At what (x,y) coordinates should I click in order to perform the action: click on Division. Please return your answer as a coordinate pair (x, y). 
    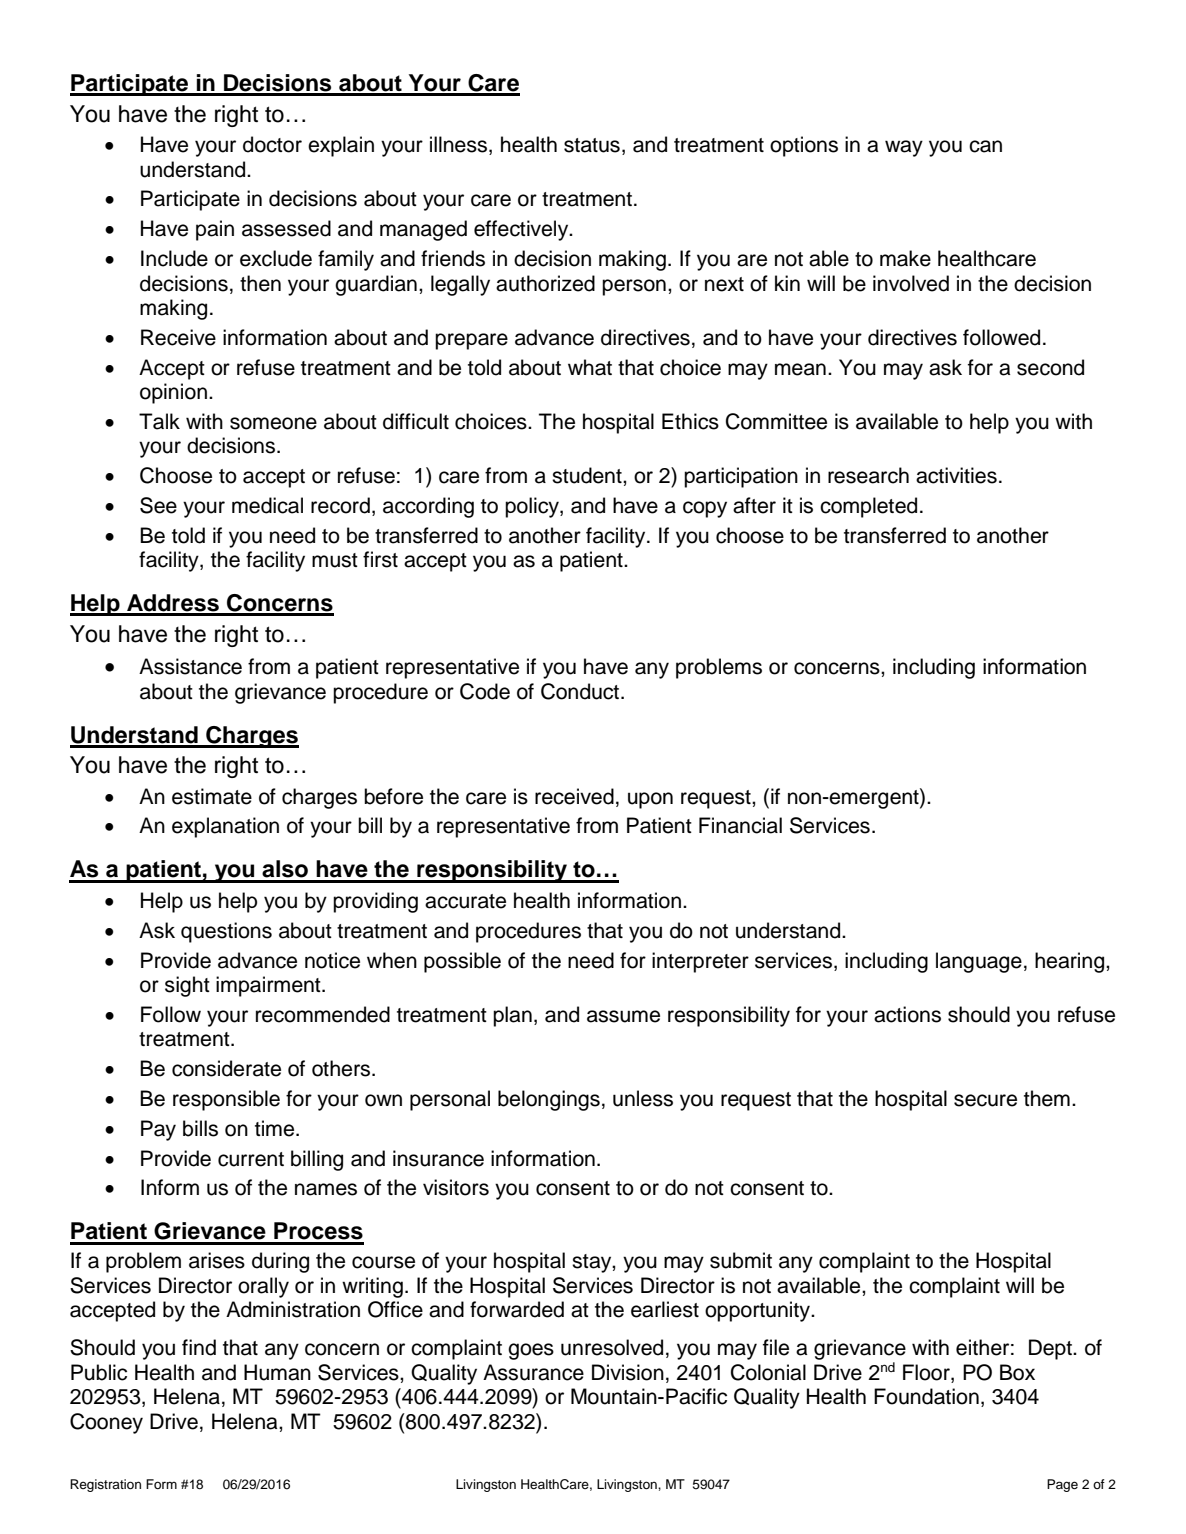
    Looking at the image, I should click on (628, 1372).
